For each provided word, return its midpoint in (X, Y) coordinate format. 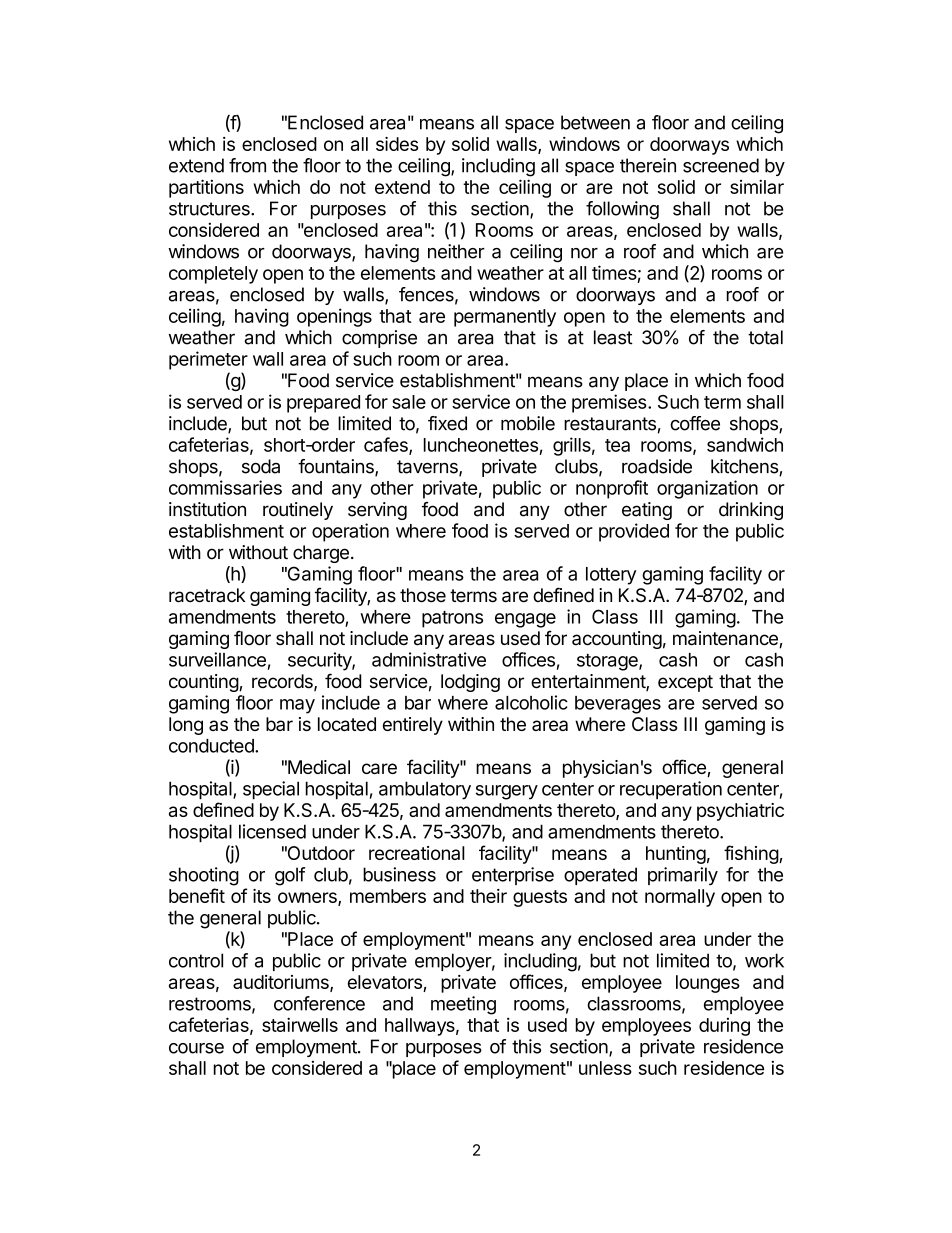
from (247, 165)
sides (397, 144)
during (724, 1027)
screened (721, 165)
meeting (463, 1005)
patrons (452, 619)
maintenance (726, 639)
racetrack (207, 595)
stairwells (300, 1024)
